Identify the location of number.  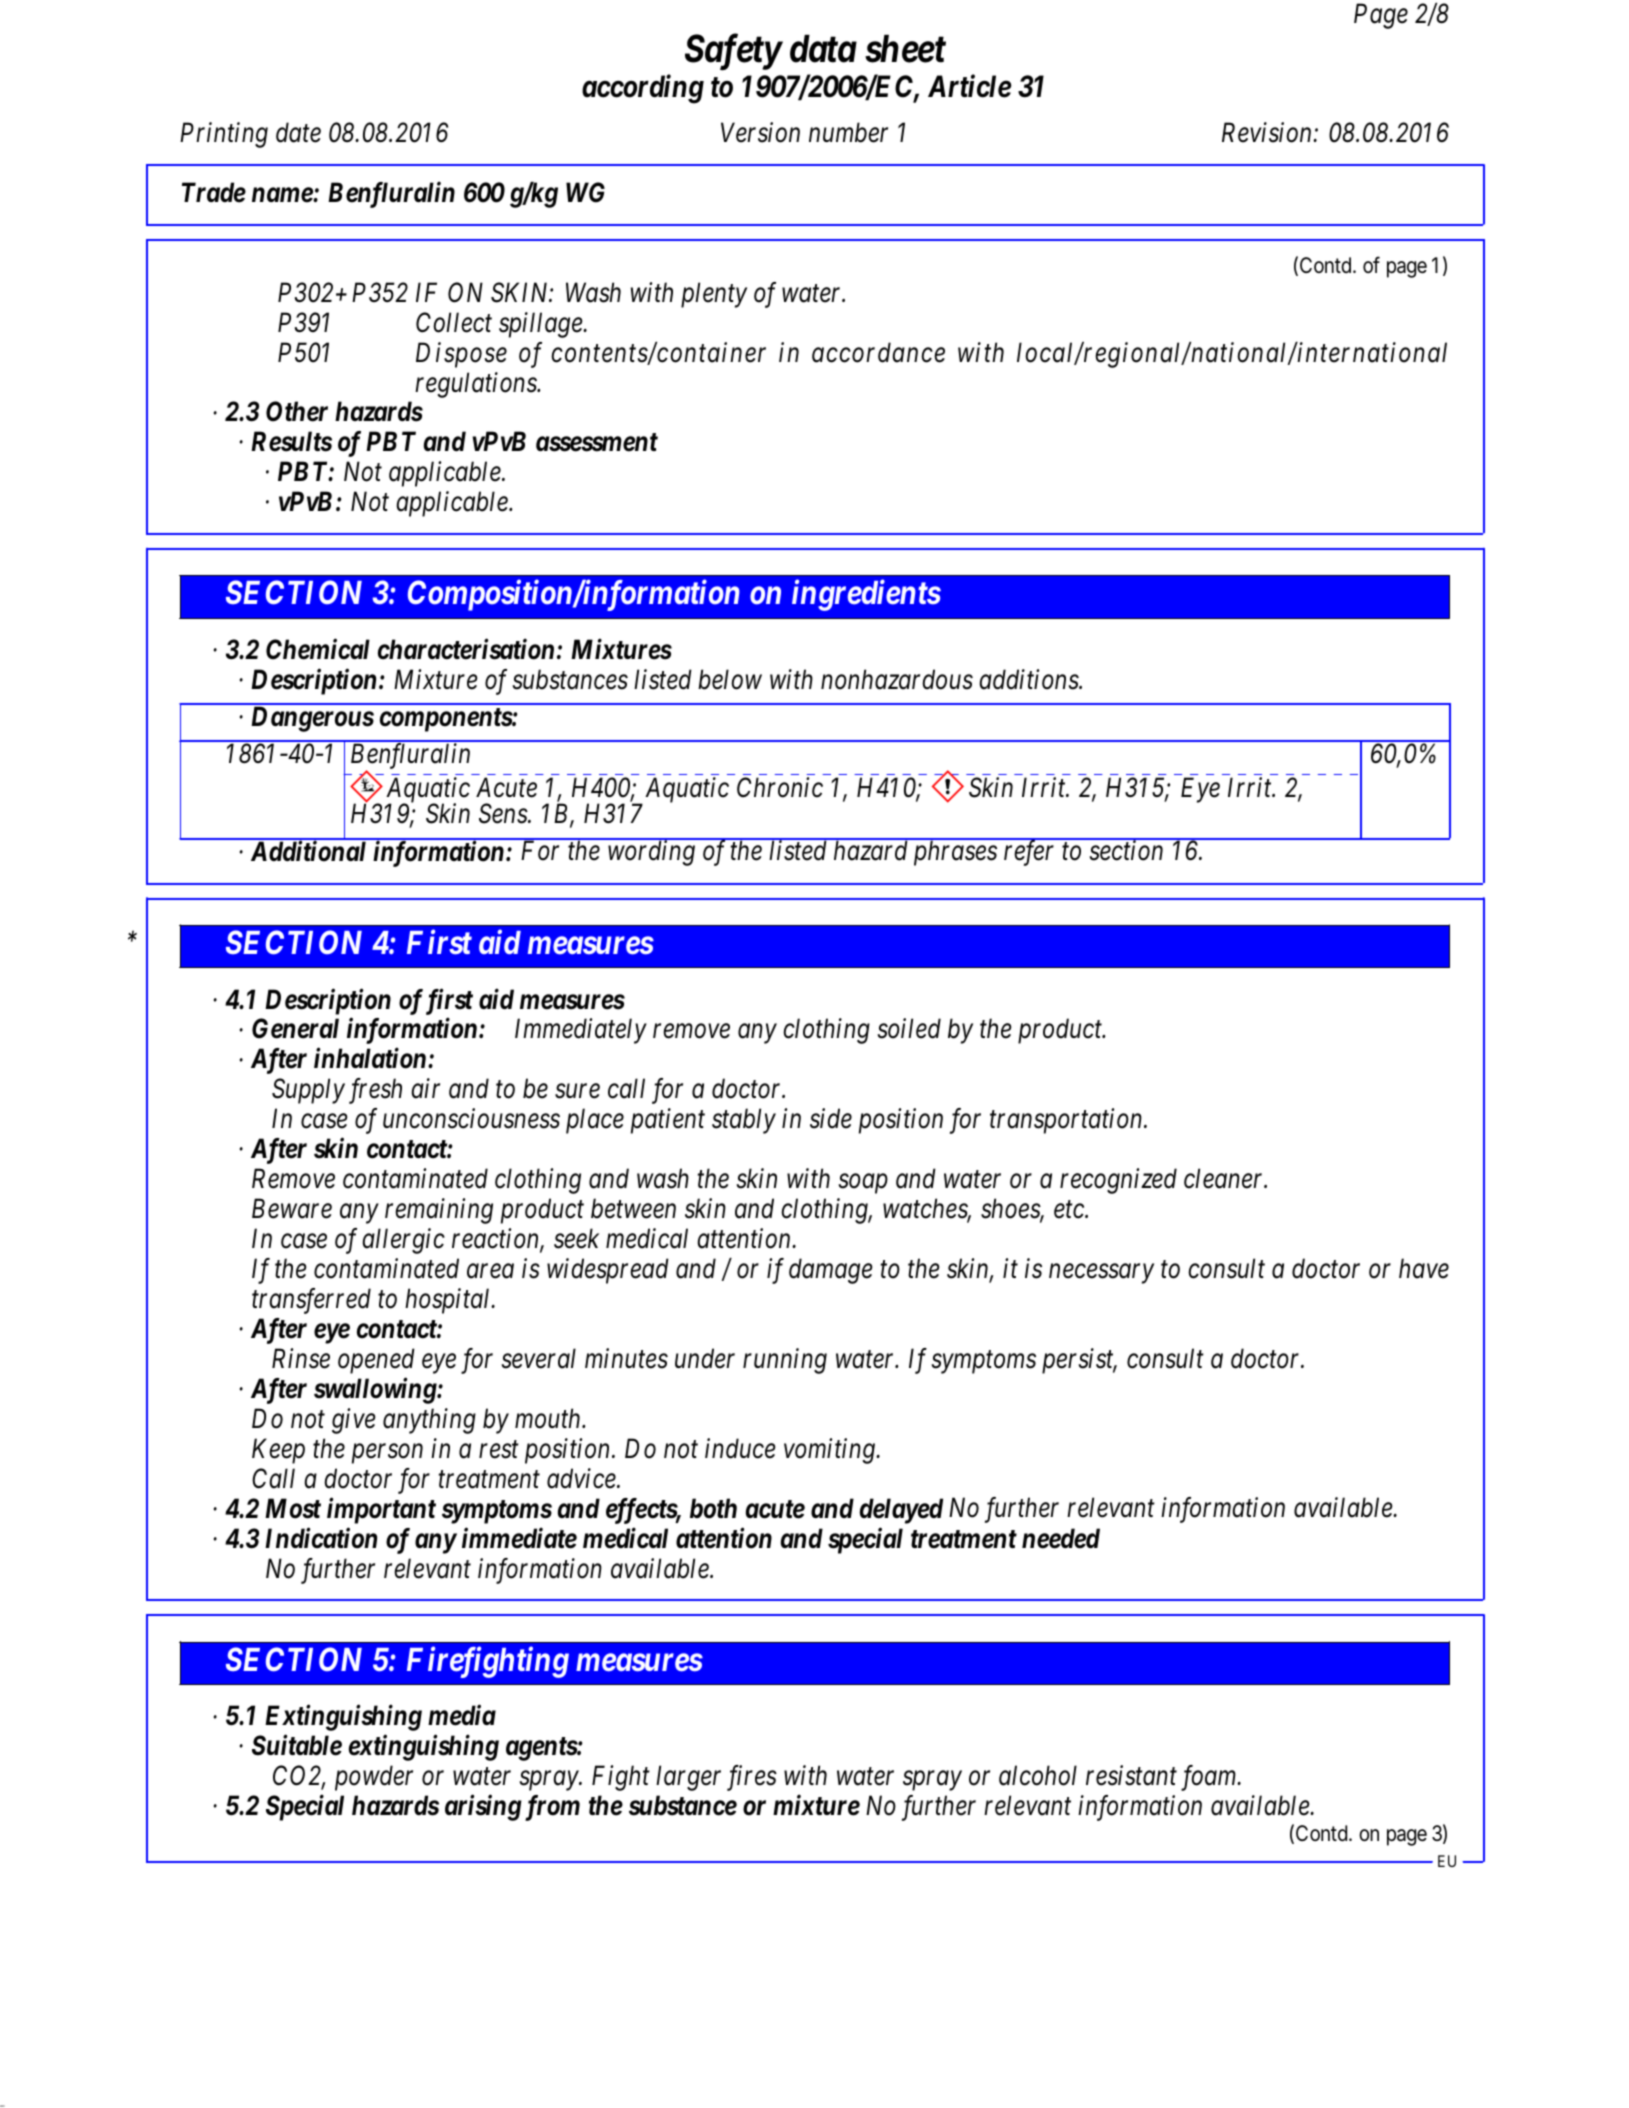
(848, 132).
